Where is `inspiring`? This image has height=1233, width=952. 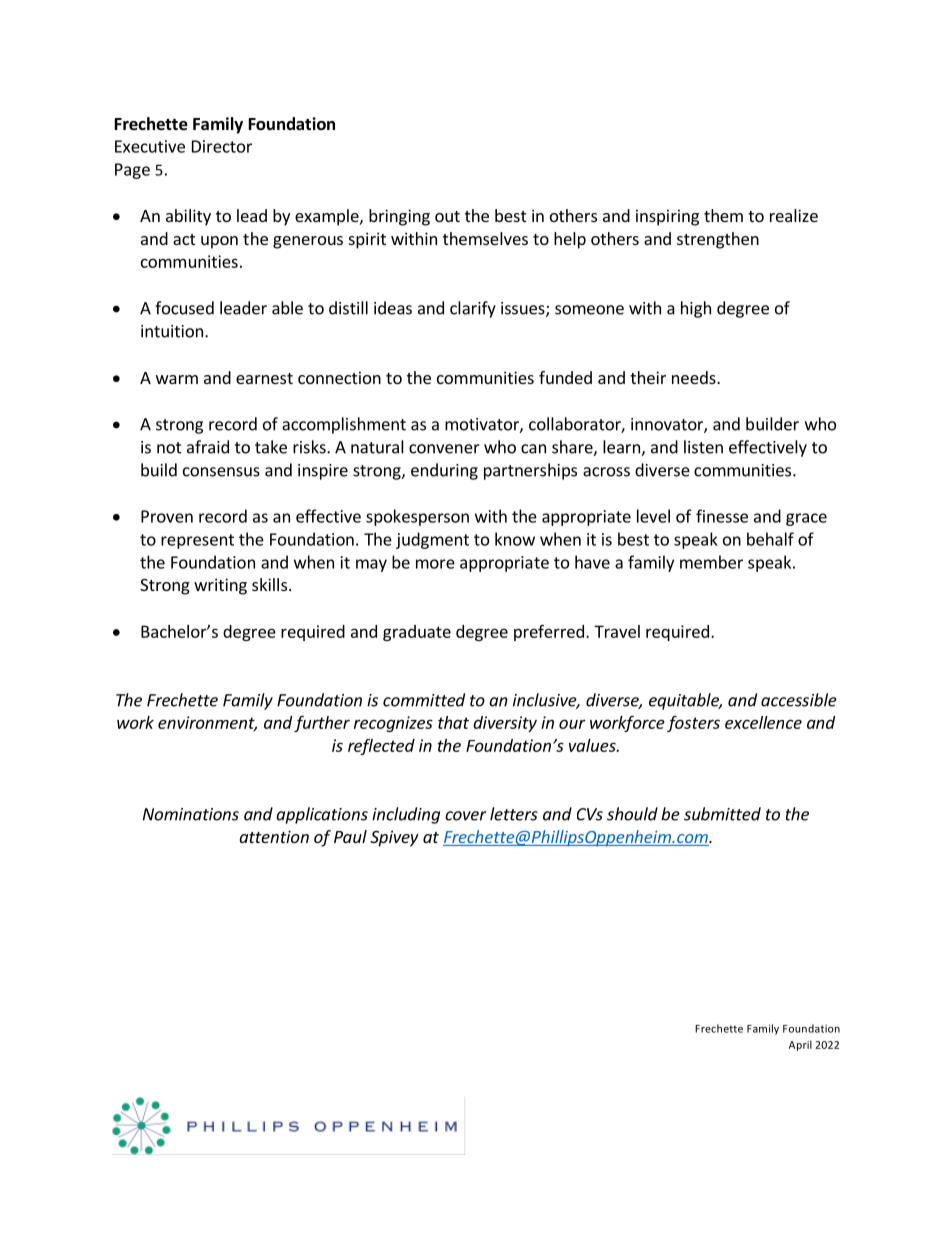
inspiring is located at coordinates (667, 217).
